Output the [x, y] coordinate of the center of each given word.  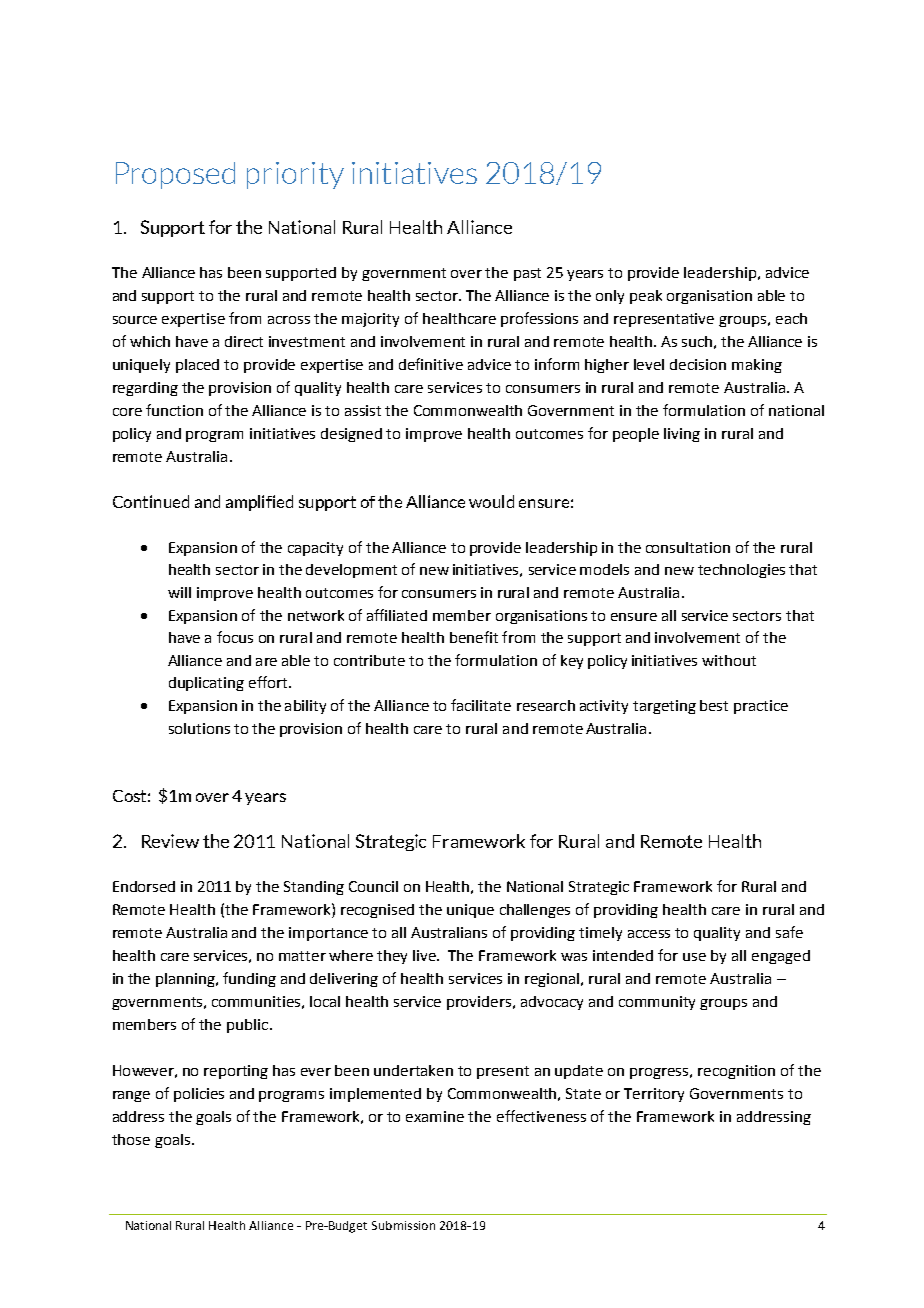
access [649, 934]
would [491, 501]
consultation [688, 547]
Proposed [175, 175]
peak [646, 297]
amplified [259, 503]
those [131, 1139]
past [527, 274]
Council [373, 886]
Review [170, 841]
